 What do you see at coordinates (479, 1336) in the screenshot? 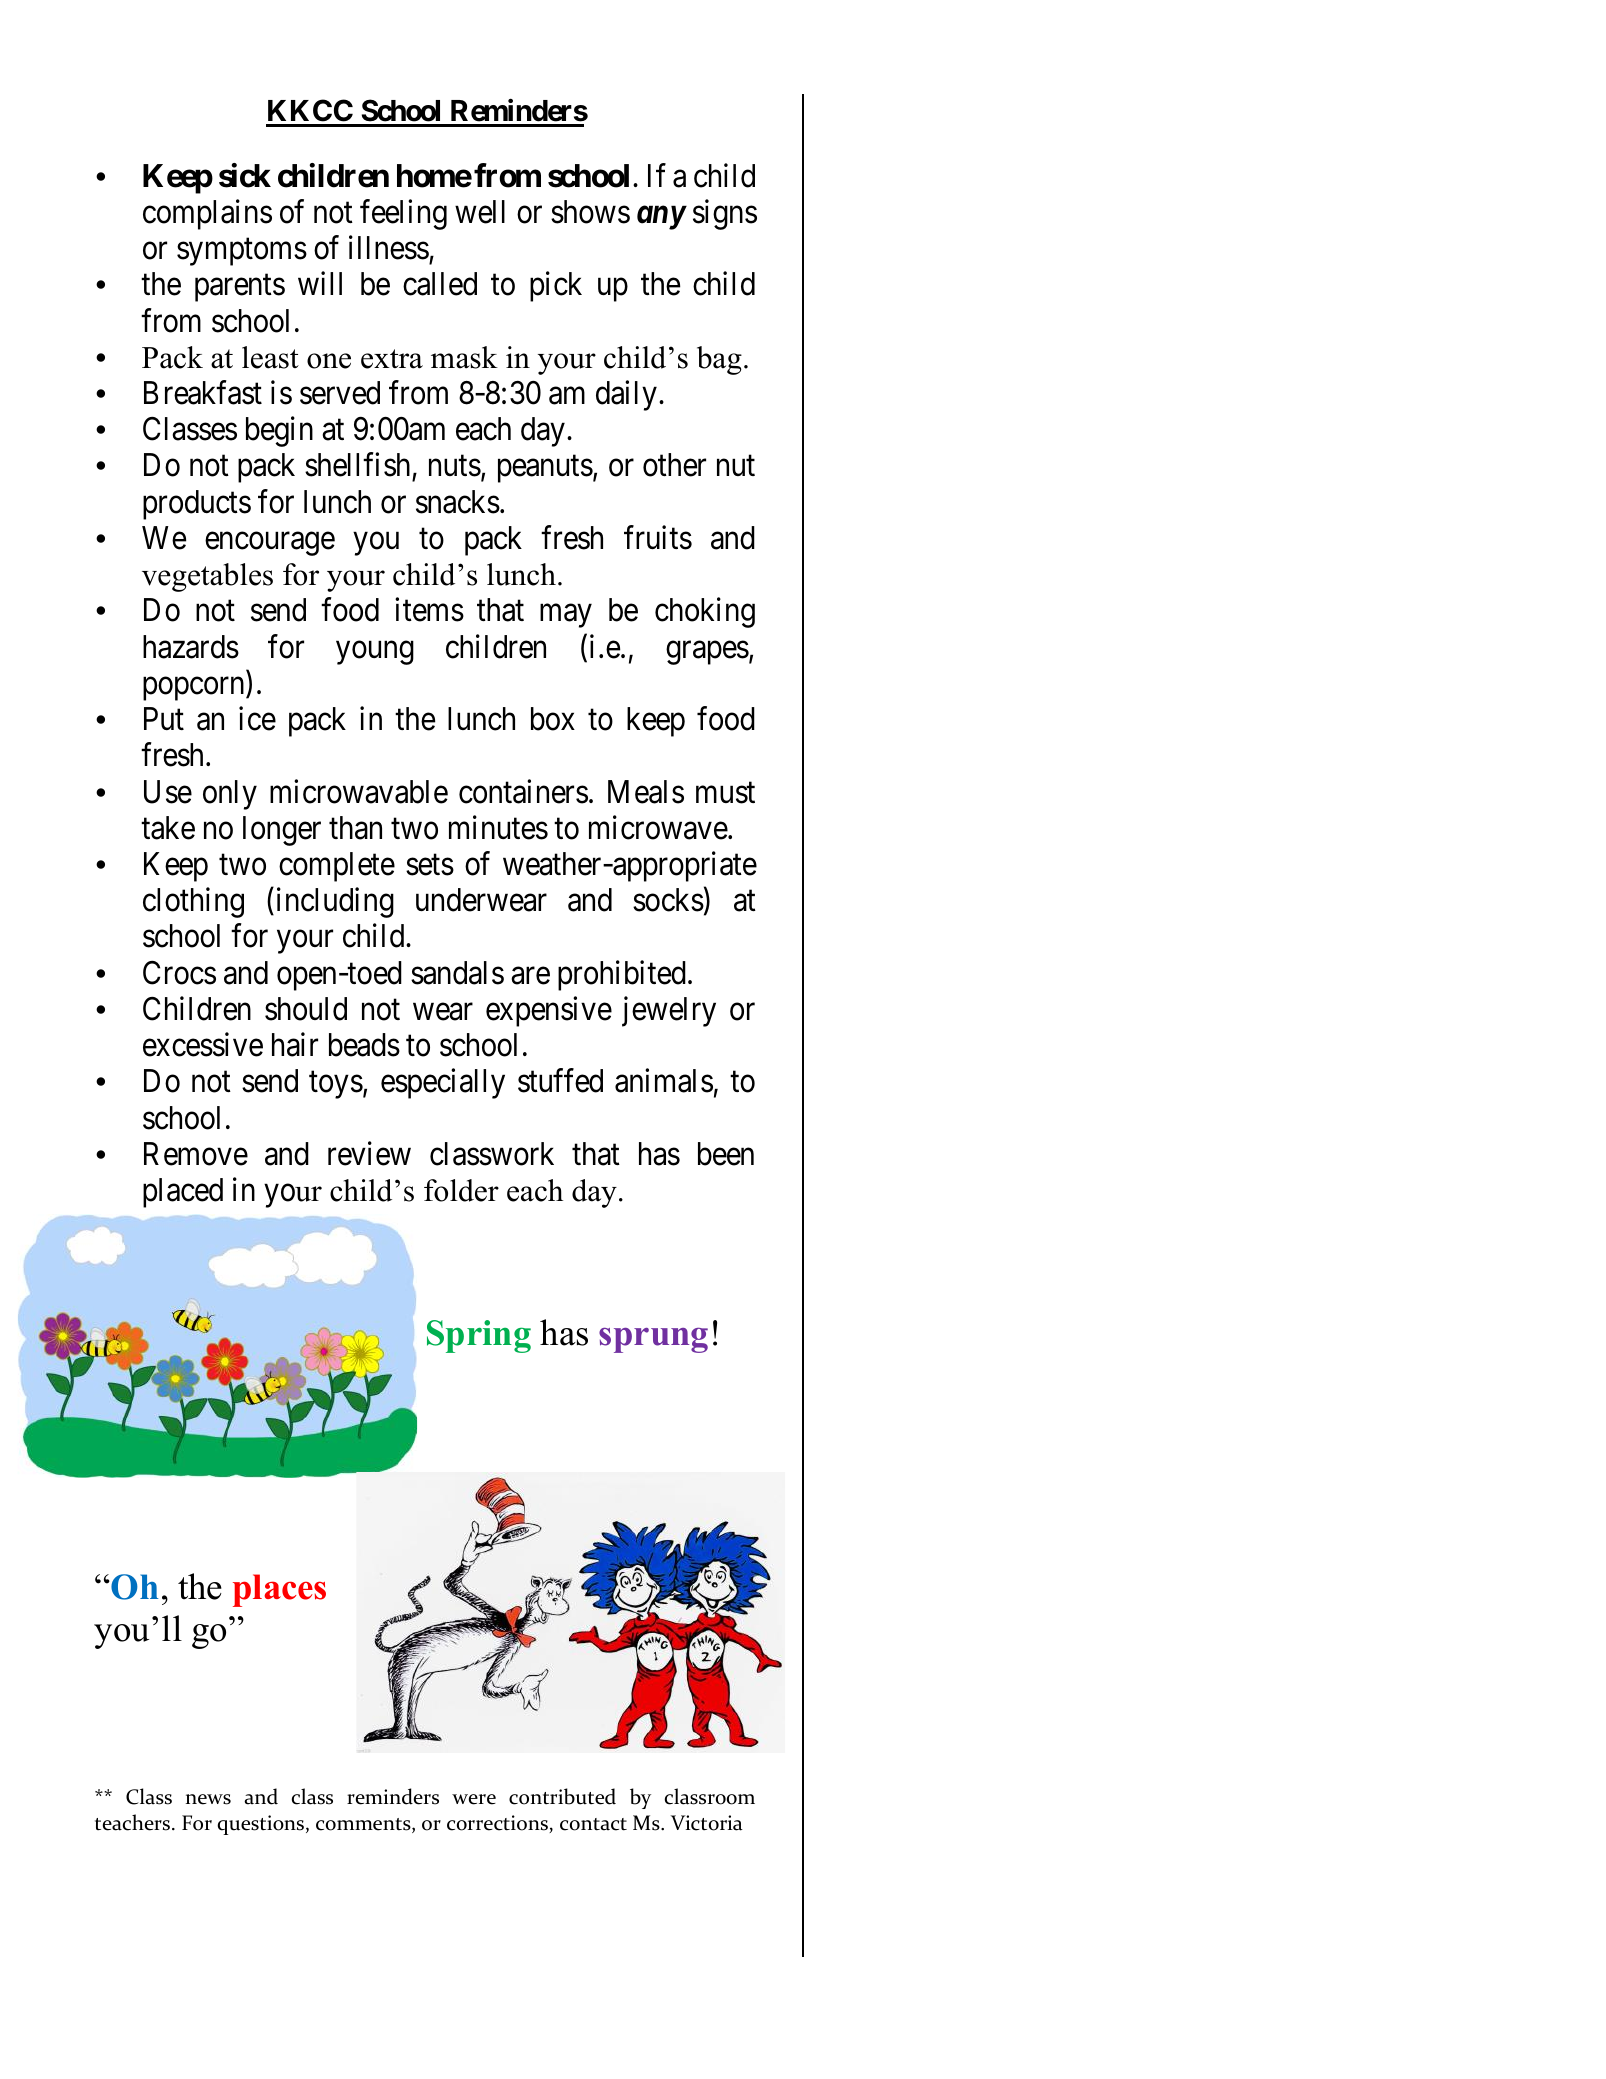
I see `Spring` at bounding box center [479, 1336].
